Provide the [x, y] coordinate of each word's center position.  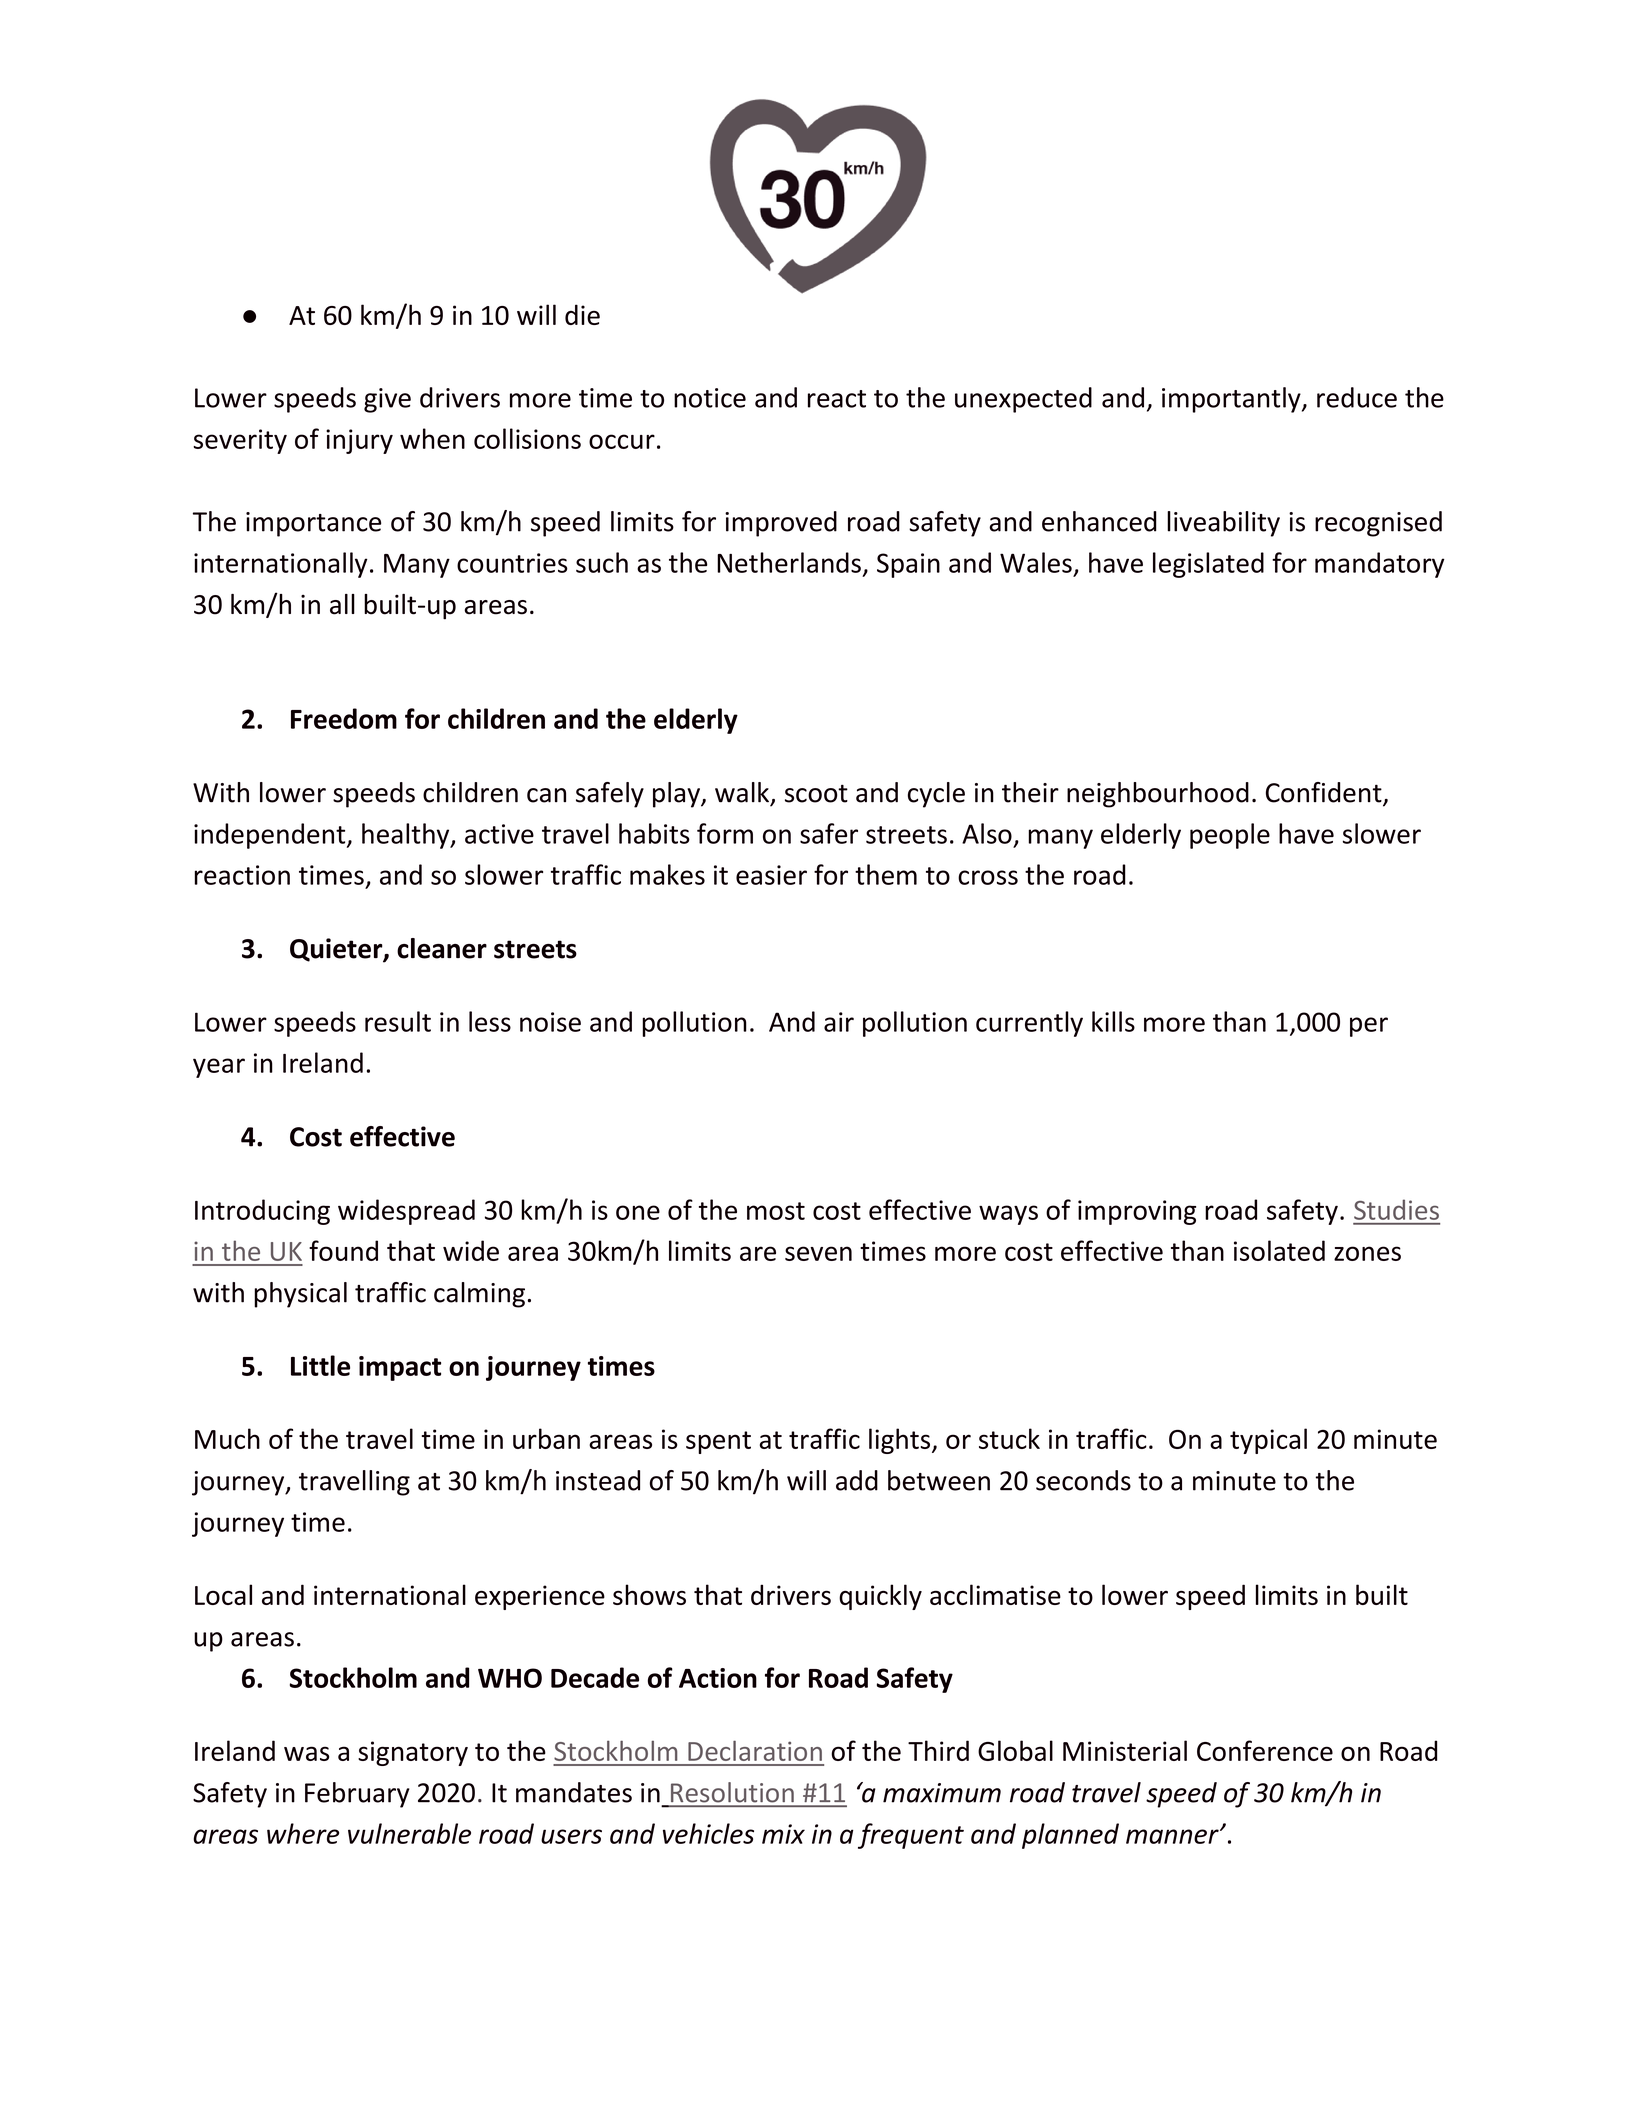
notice [710, 398]
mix [783, 1834]
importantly [1232, 400]
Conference [1265, 1750]
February [357, 1795]
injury [359, 441]
